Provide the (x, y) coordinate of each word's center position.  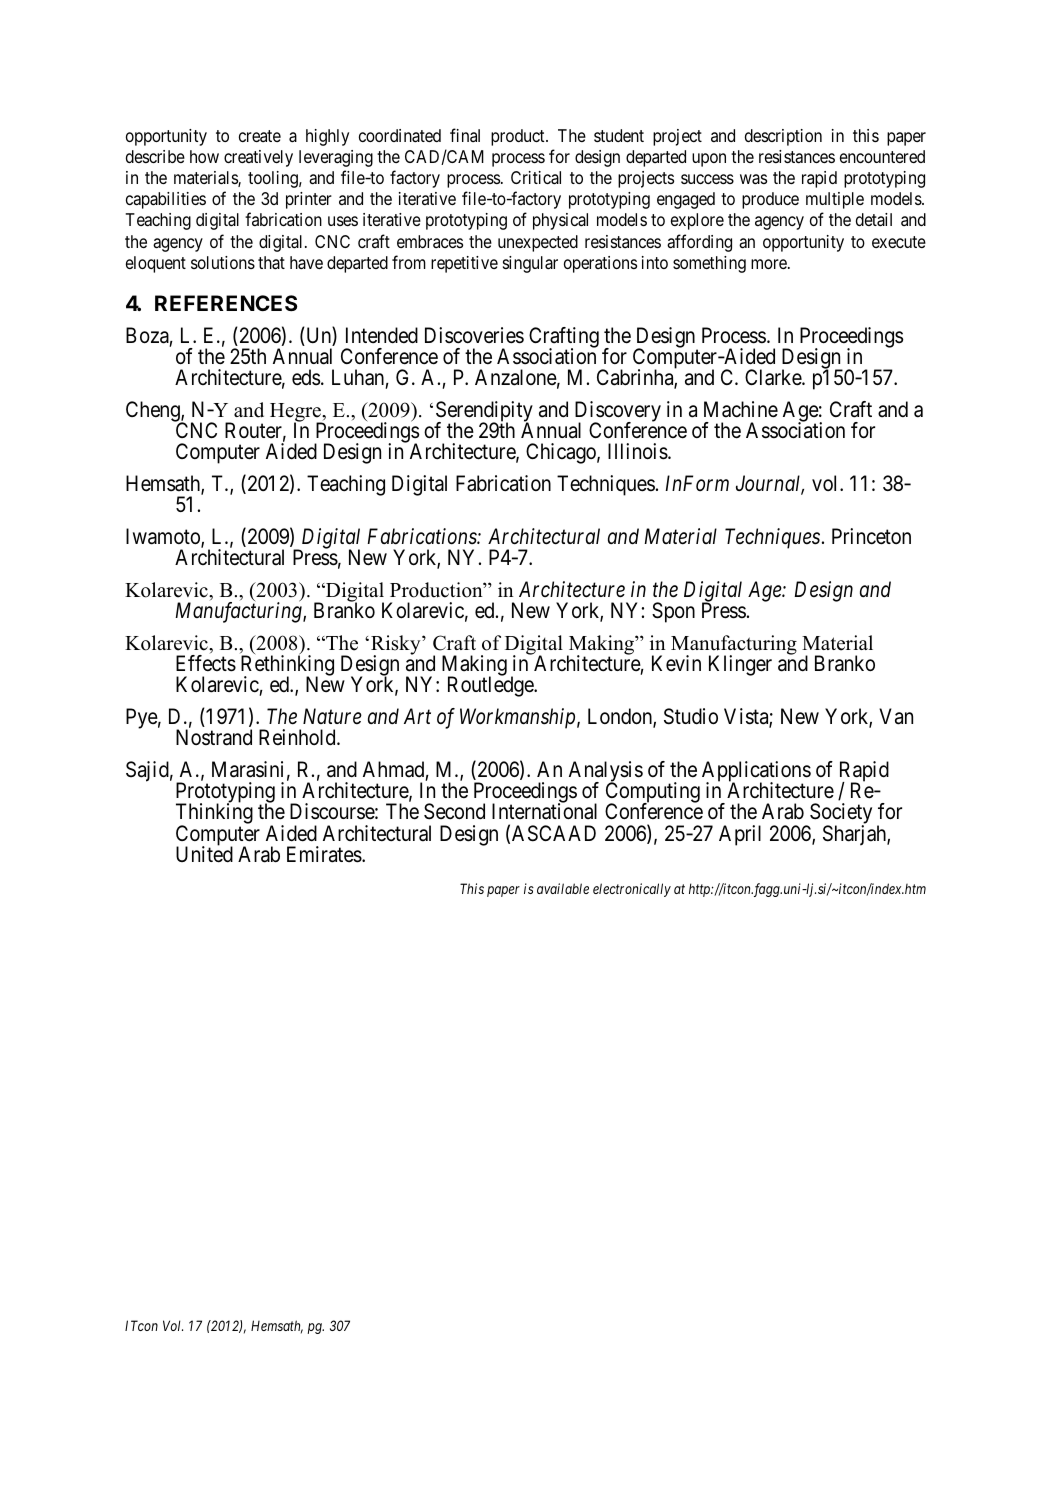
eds (306, 377)
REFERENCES (226, 303)
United (204, 854)
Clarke (774, 377)
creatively (258, 158)
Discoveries (474, 335)
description (783, 137)
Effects (206, 663)
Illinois (638, 451)
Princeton (871, 536)
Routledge (491, 686)
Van (896, 716)
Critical (536, 178)
